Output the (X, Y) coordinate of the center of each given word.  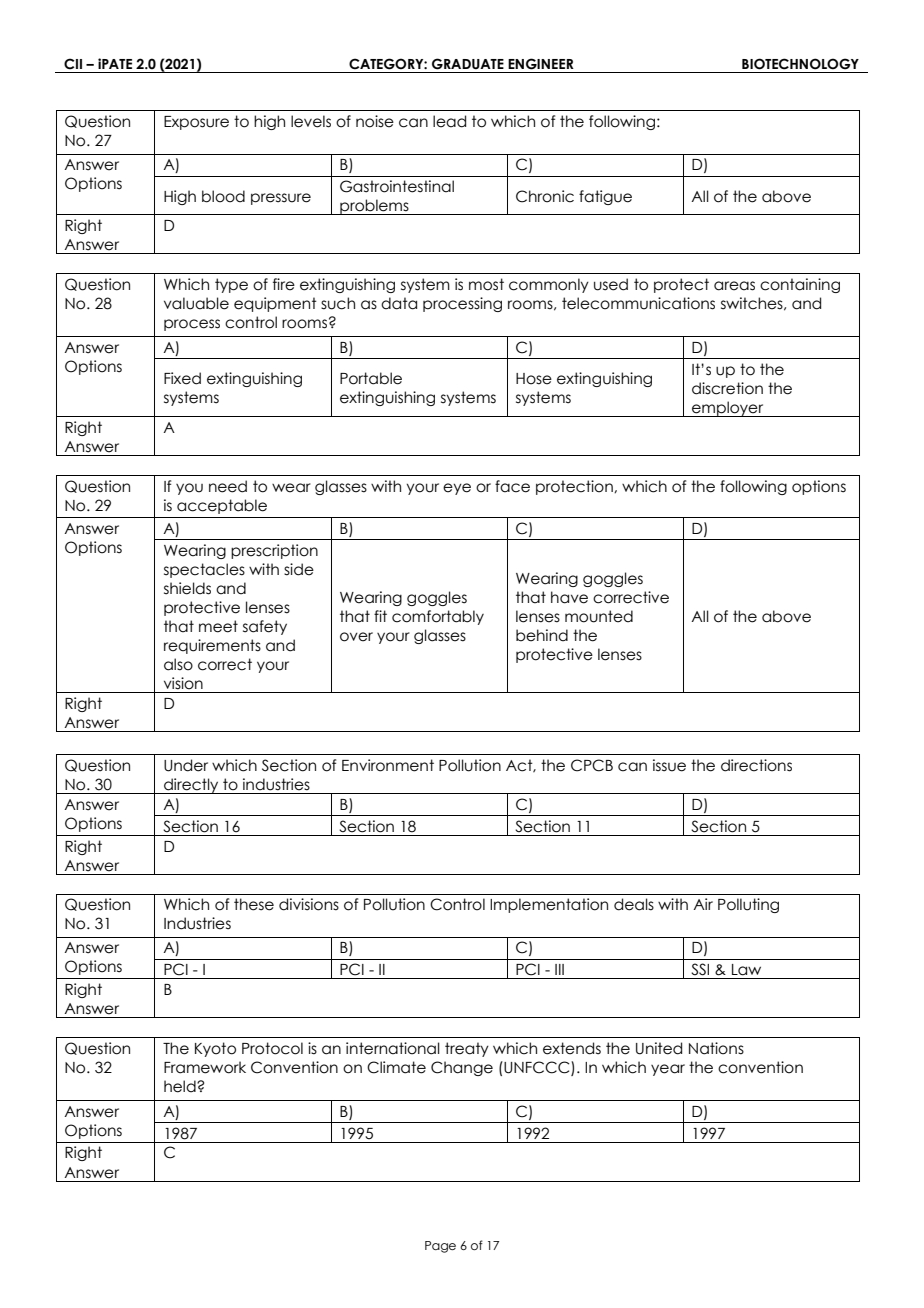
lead (449, 121)
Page (440, 1247)
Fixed (182, 378)
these (254, 904)
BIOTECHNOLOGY (800, 64)
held (181, 1086)
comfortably (438, 617)
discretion (727, 388)
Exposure (196, 123)
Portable (371, 378)
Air (703, 904)
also (178, 664)
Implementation (549, 905)
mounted (599, 616)
